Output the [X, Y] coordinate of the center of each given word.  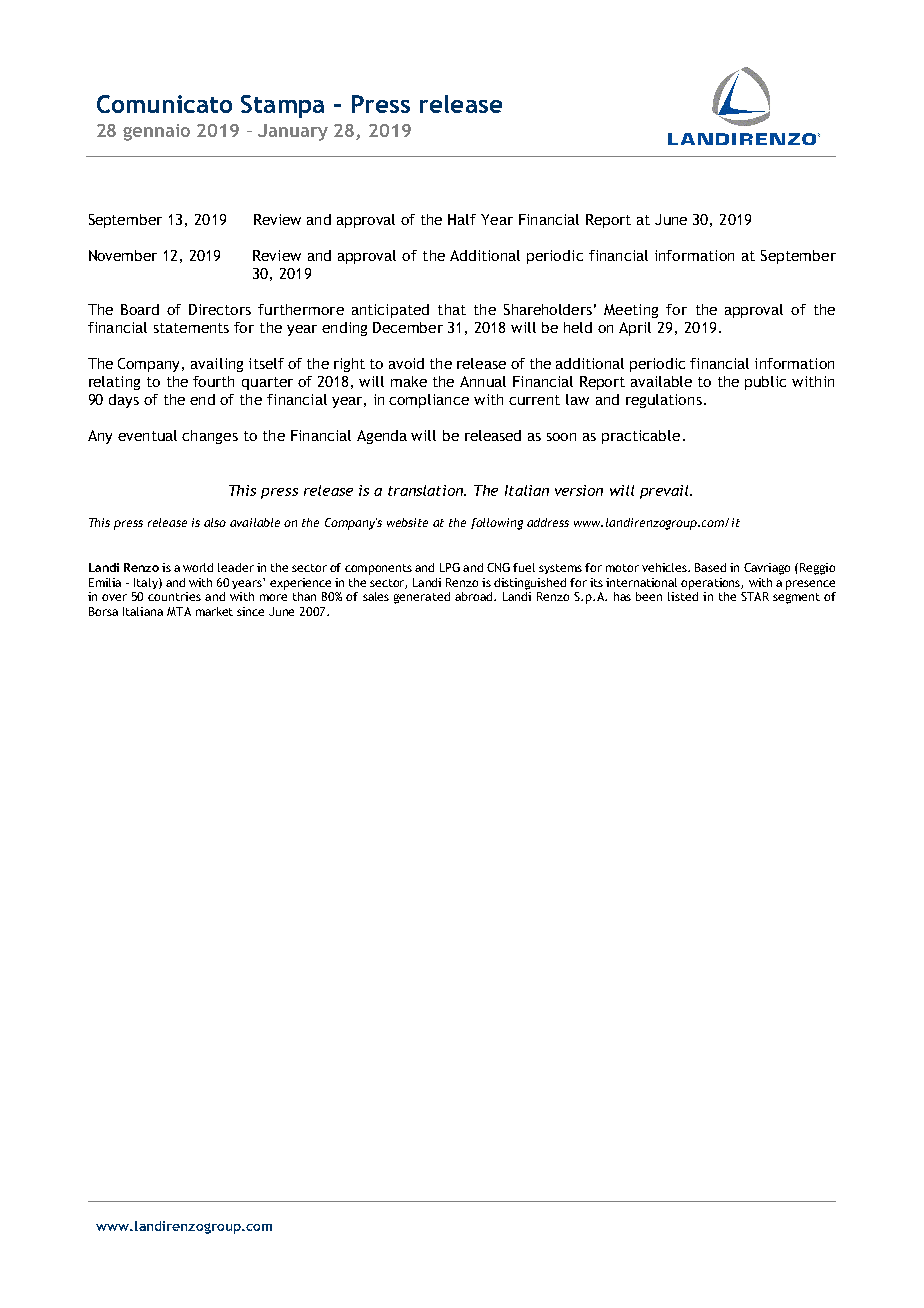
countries [174, 596]
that [452, 309]
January [293, 132]
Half [462, 219]
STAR [755, 596]
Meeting [631, 311]
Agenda [382, 437]
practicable [641, 437]
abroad [475, 596]
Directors [220, 309]
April [635, 329]
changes [210, 437]
